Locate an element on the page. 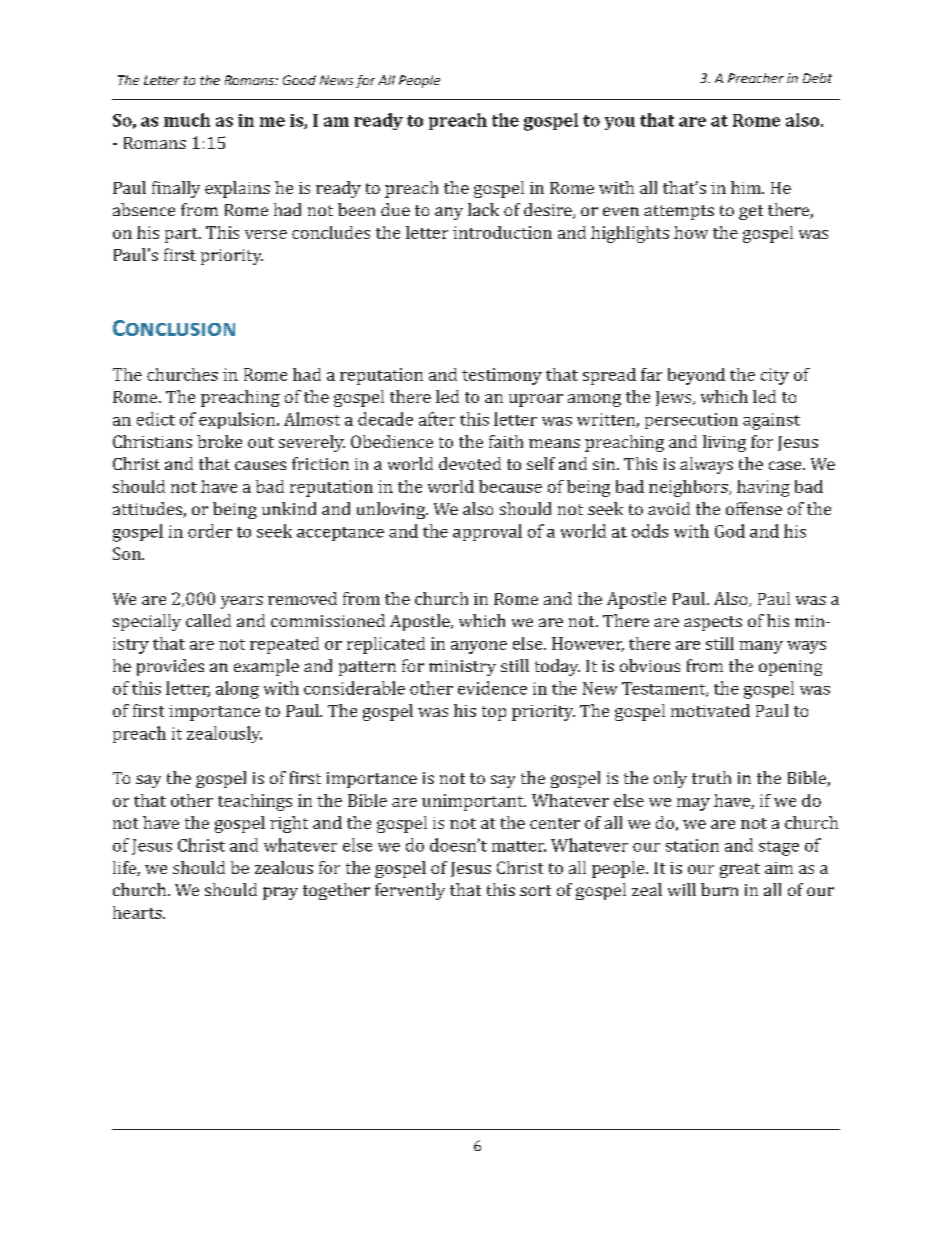  burn is located at coordinates (719, 889).
